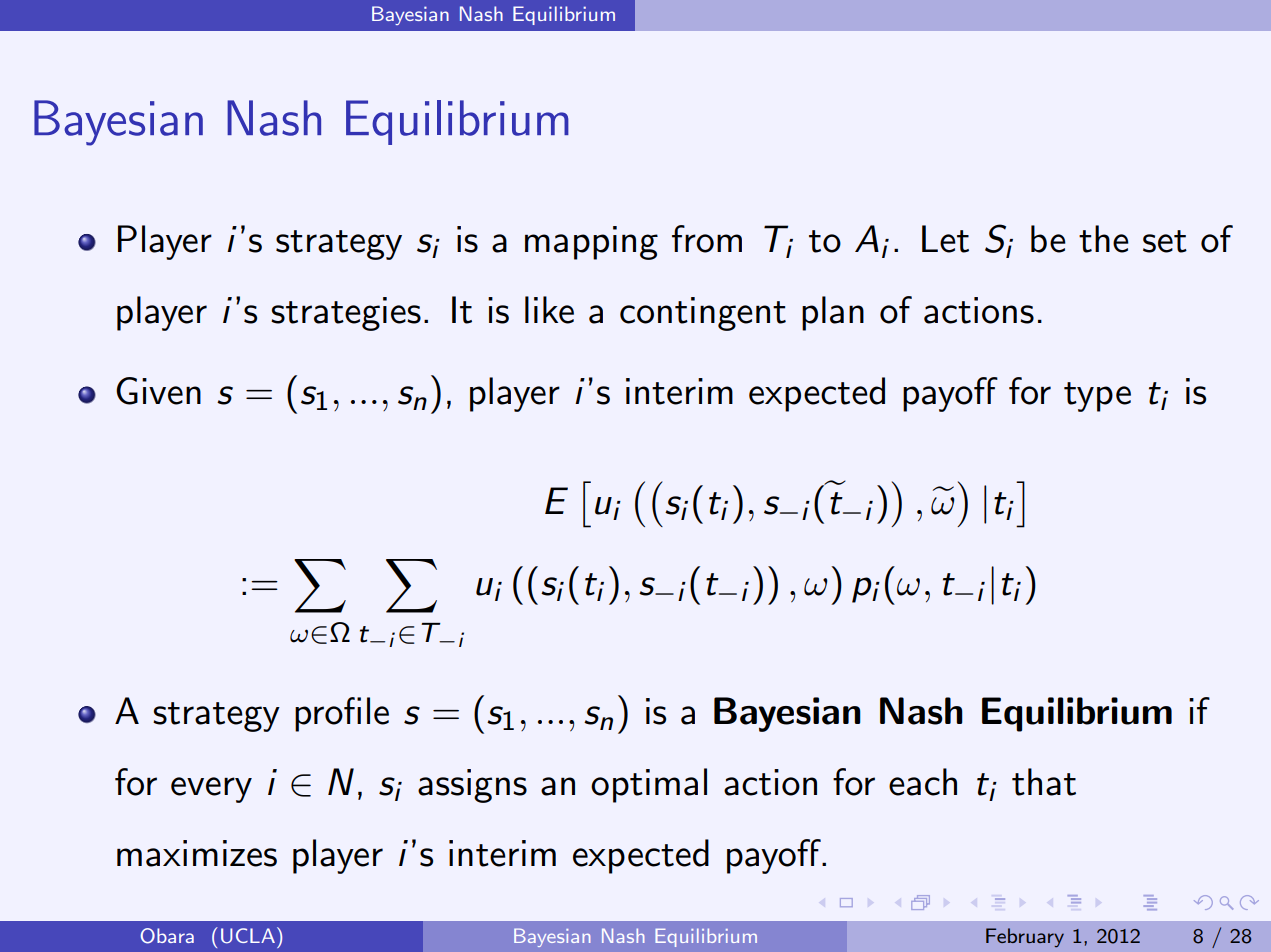  What do you see at coordinates (342, 714) in the screenshot?
I see `profile` at bounding box center [342, 714].
